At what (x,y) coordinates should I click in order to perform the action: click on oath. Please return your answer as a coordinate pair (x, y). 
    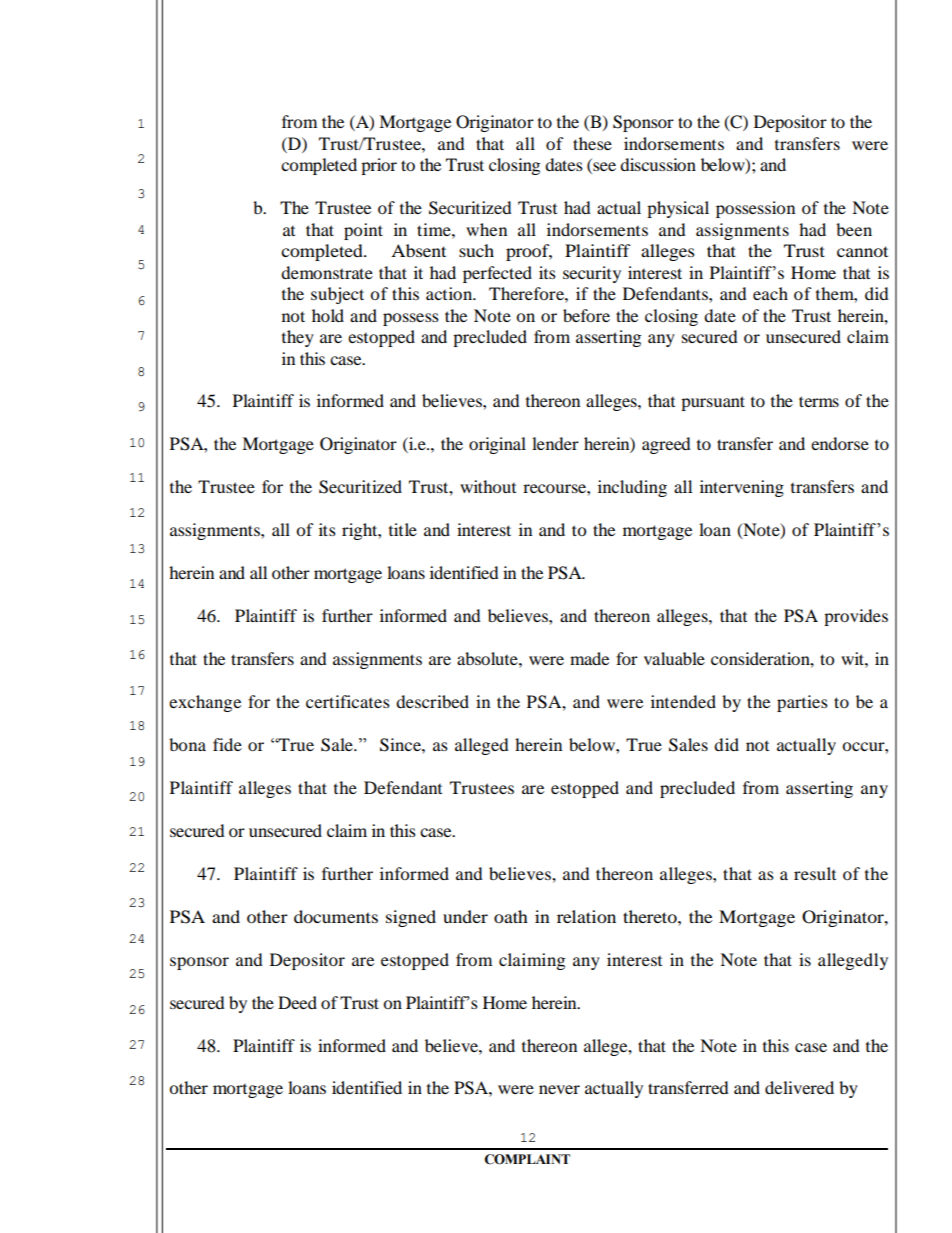
    Looking at the image, I should click on (511, 916).
